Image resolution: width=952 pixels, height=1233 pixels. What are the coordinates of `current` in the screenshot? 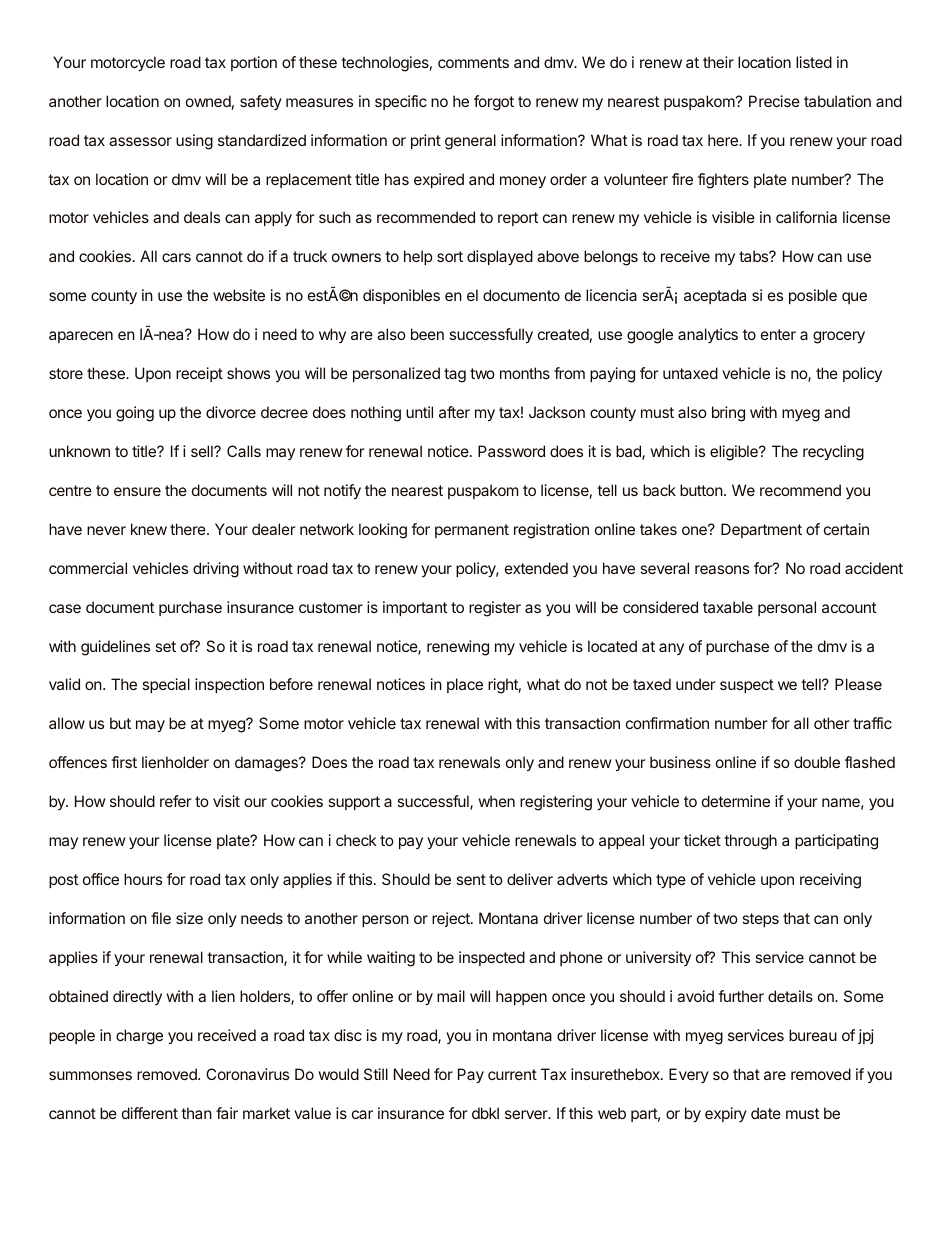 It's located at (512, 1074).
